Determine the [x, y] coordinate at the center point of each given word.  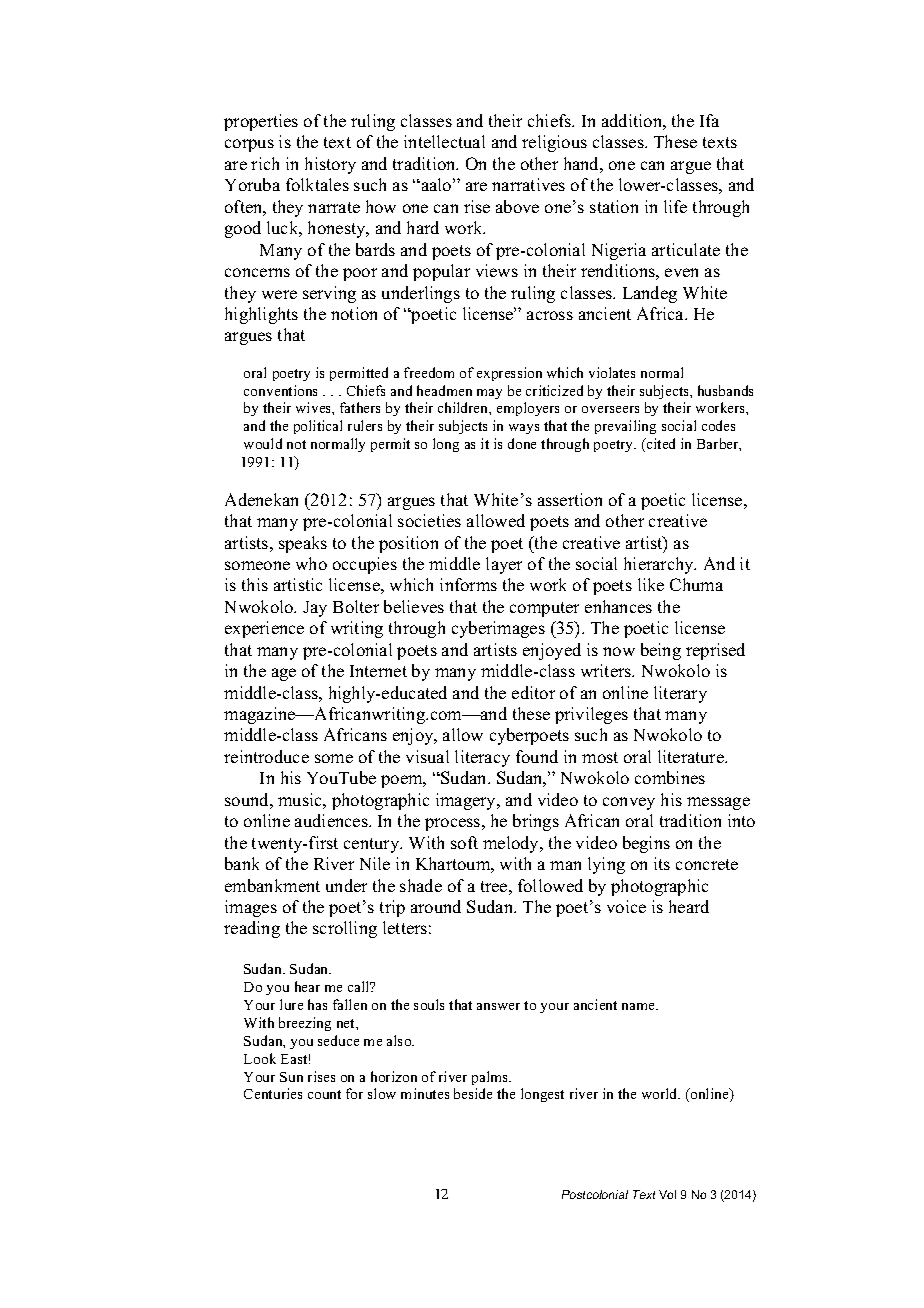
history [330, 165]
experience [264, 629]
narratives [528, 184]
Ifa [709, 120]
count [324, 1094]
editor [533, 692]
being [661, 651]
